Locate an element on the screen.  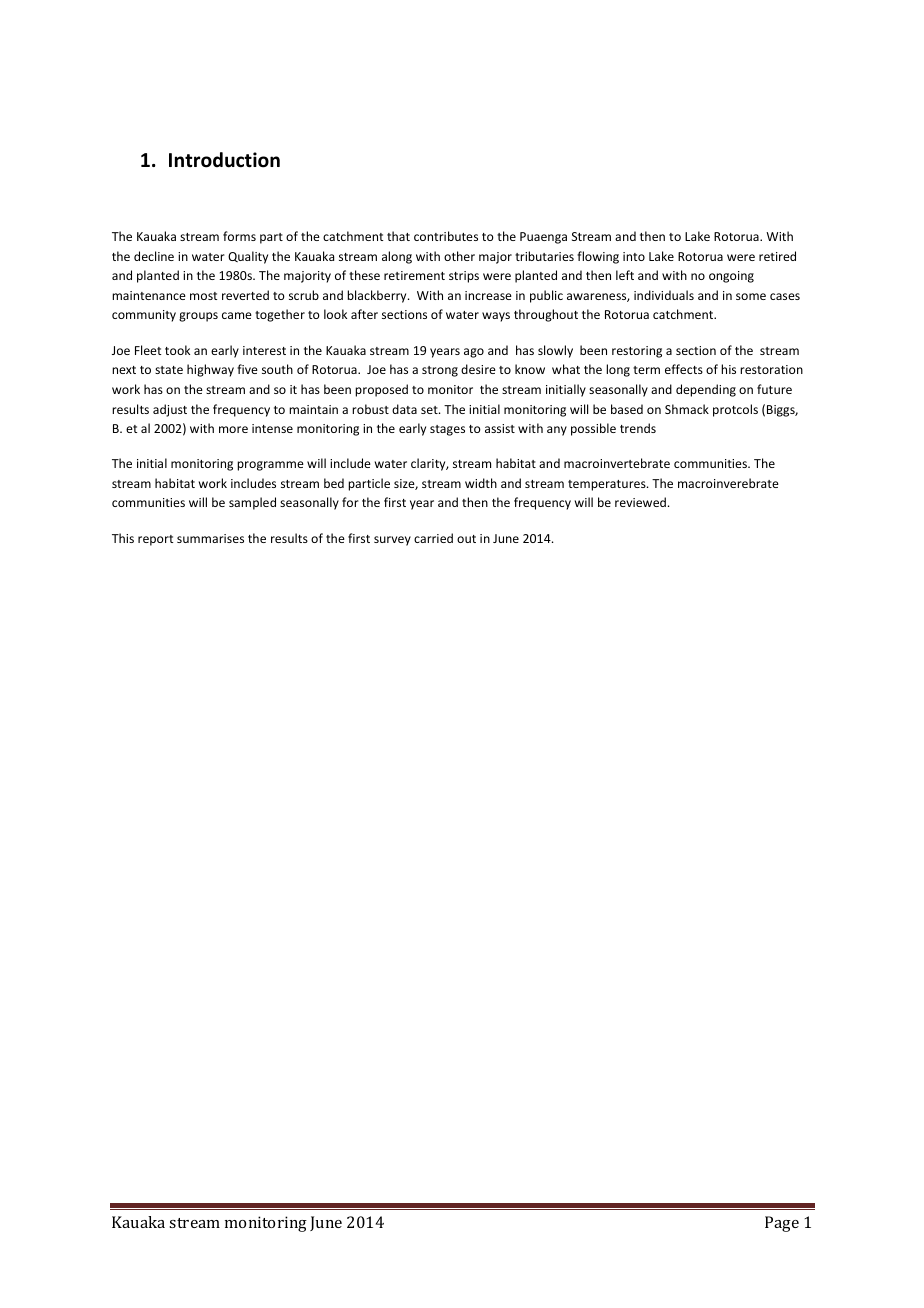
reviewed is located at coordinates (640, 502).
